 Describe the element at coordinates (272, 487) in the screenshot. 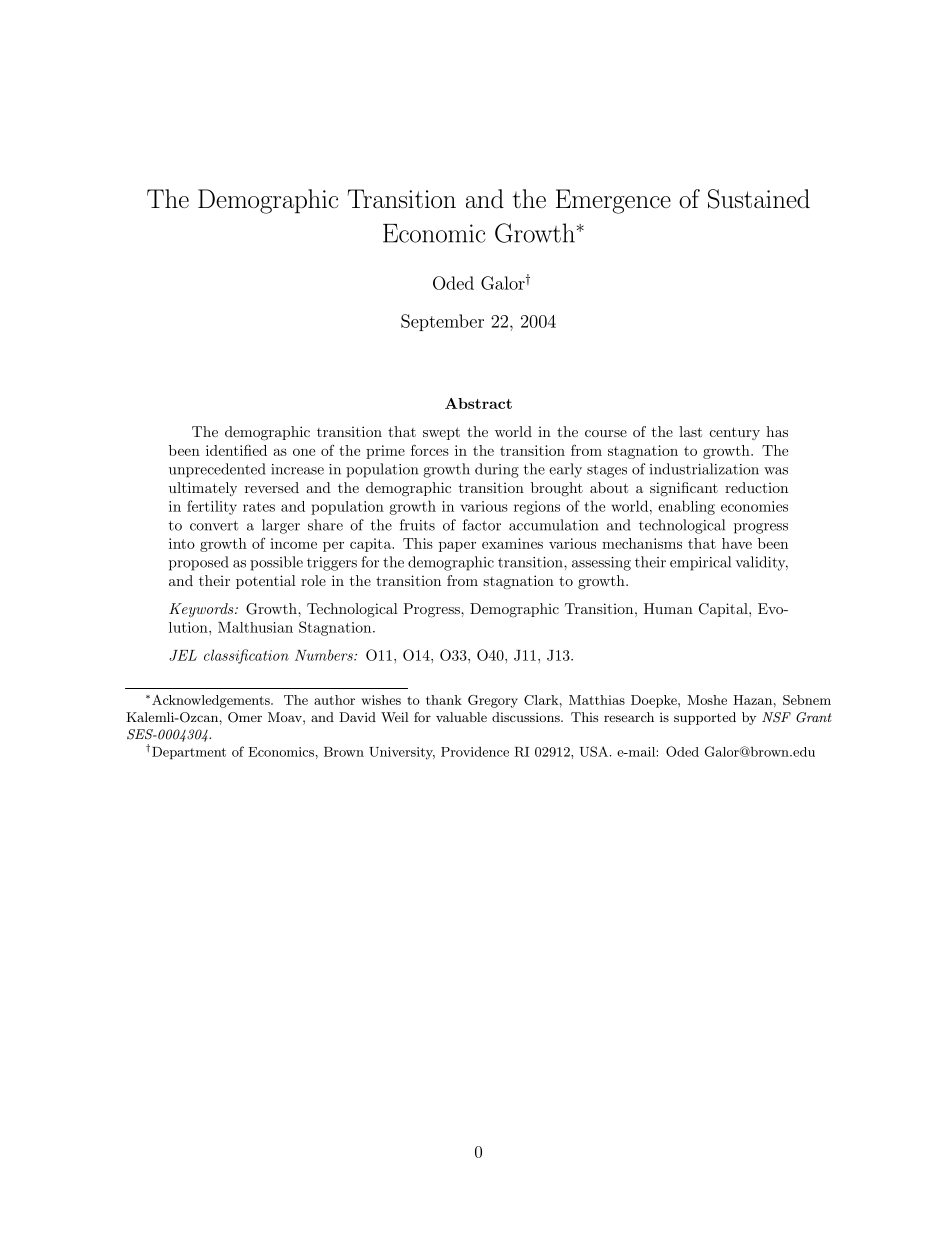

I see `reversed` at that location.
